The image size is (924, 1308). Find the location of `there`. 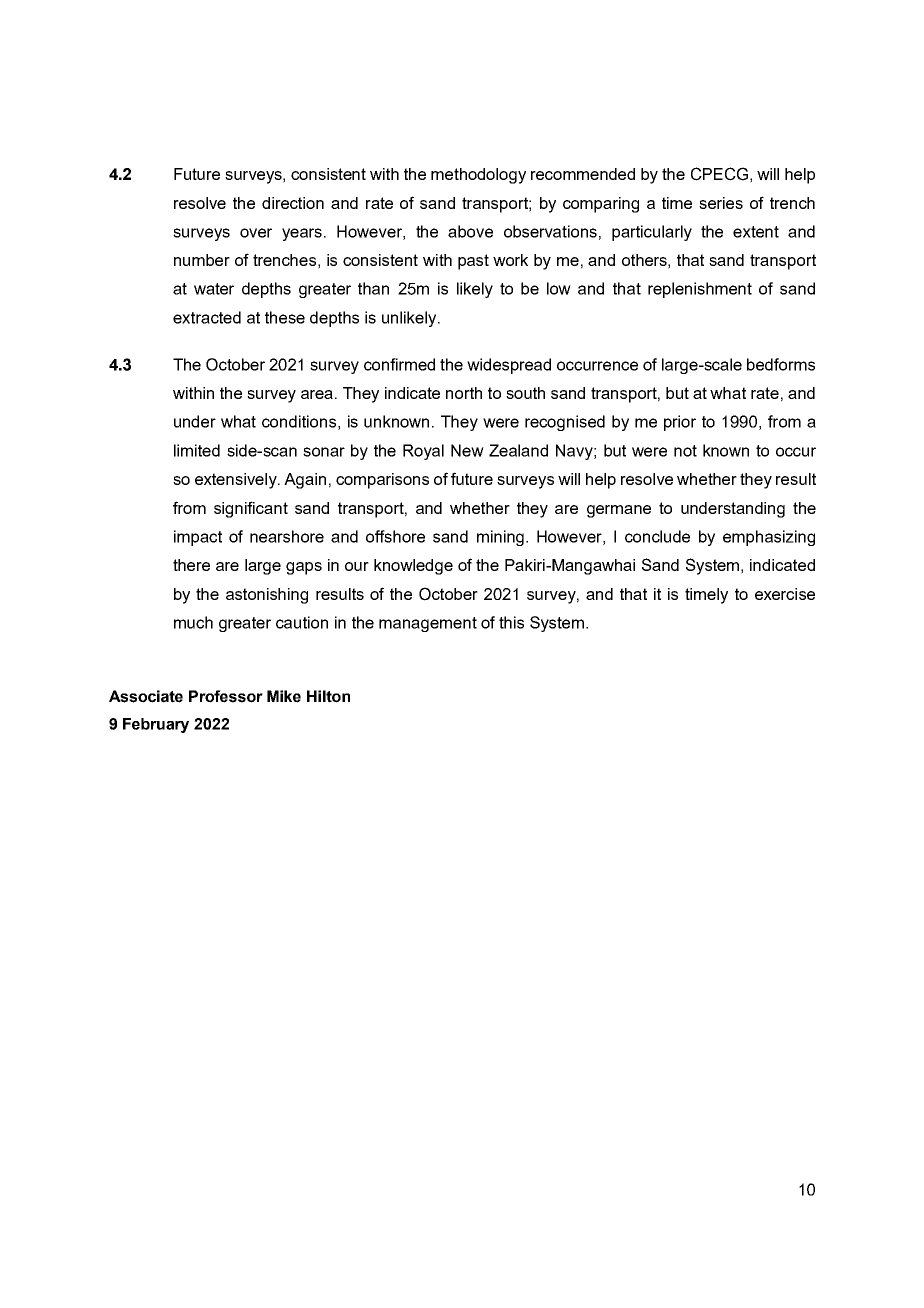

there is located at coordinates (191, 565).
